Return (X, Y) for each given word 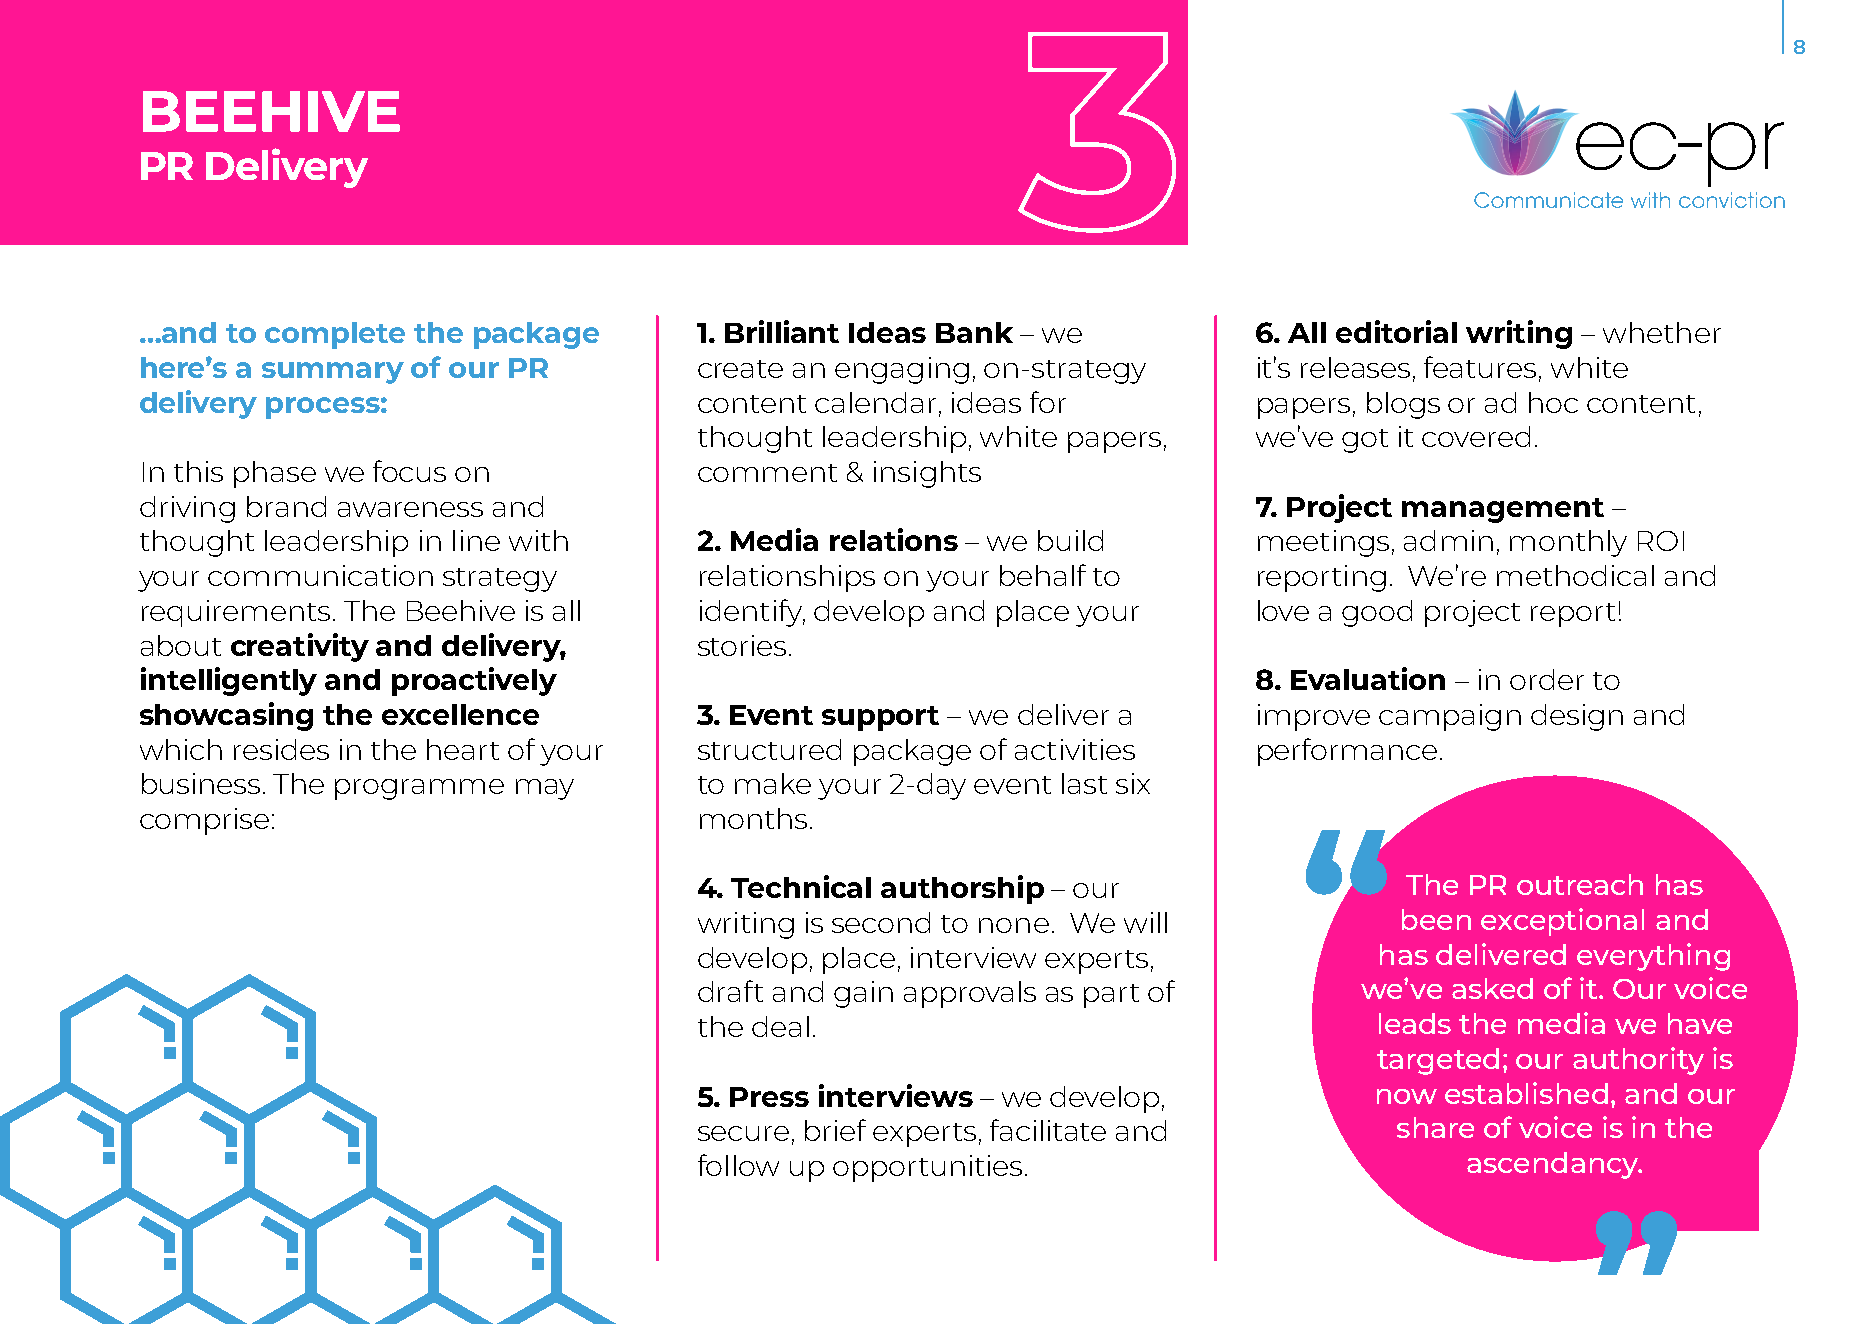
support (880, 718)
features (1480, 367)
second (881, 922)
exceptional (1562, 922)
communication (320, 575)
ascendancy (1554, 1165)
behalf (1043, 575)
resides (281, 749)
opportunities (927, 1168)
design (1577, 717)
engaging (902, 370)
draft (730, 991)
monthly (1568, 543)
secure (743, 1133)
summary (333, 373)
